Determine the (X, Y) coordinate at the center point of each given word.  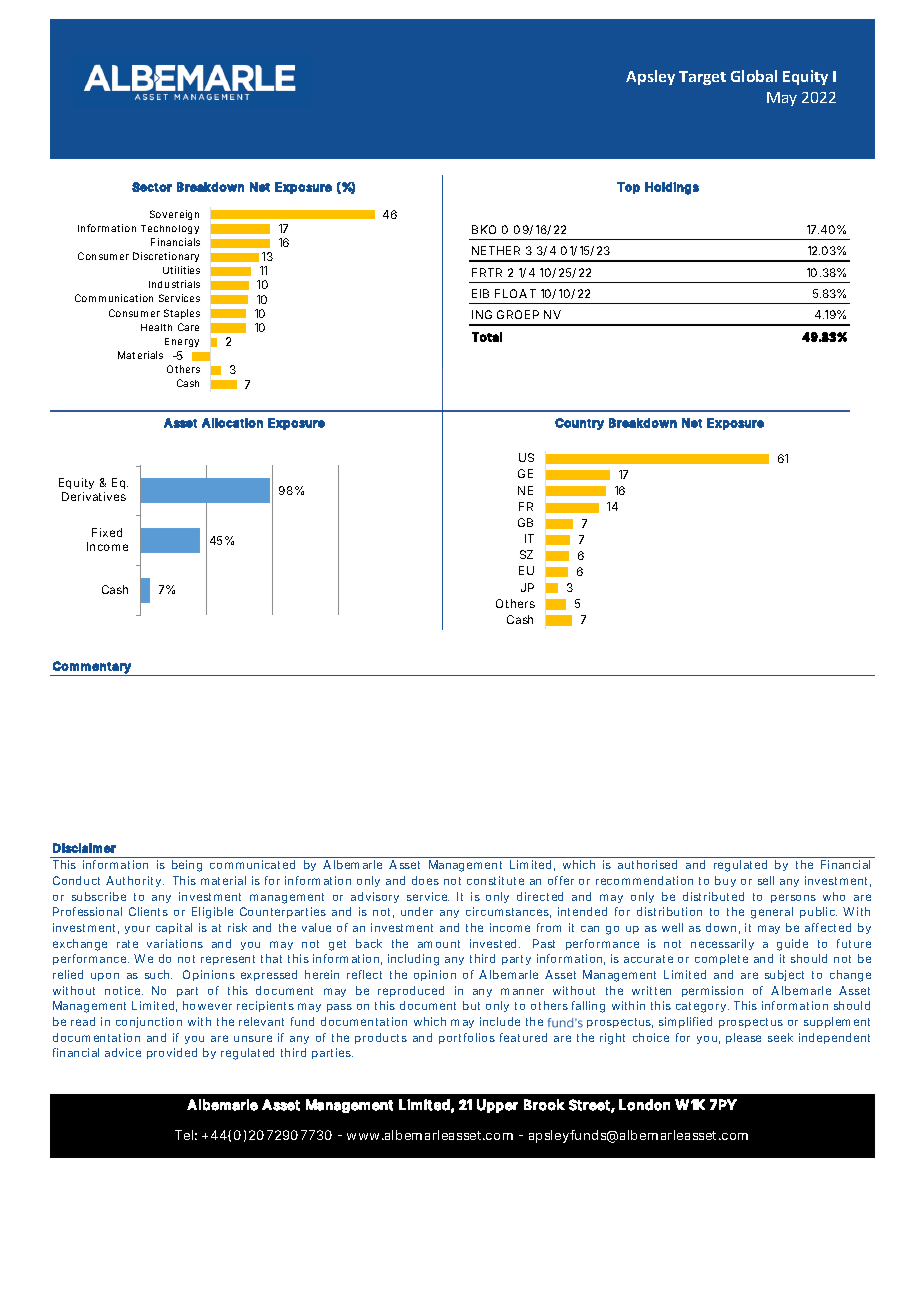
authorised (647, 864)
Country (579, 424)
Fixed (107, 532)
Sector (152, 187)
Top (628, 188)
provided (172, 1053)
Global (754, 76)
